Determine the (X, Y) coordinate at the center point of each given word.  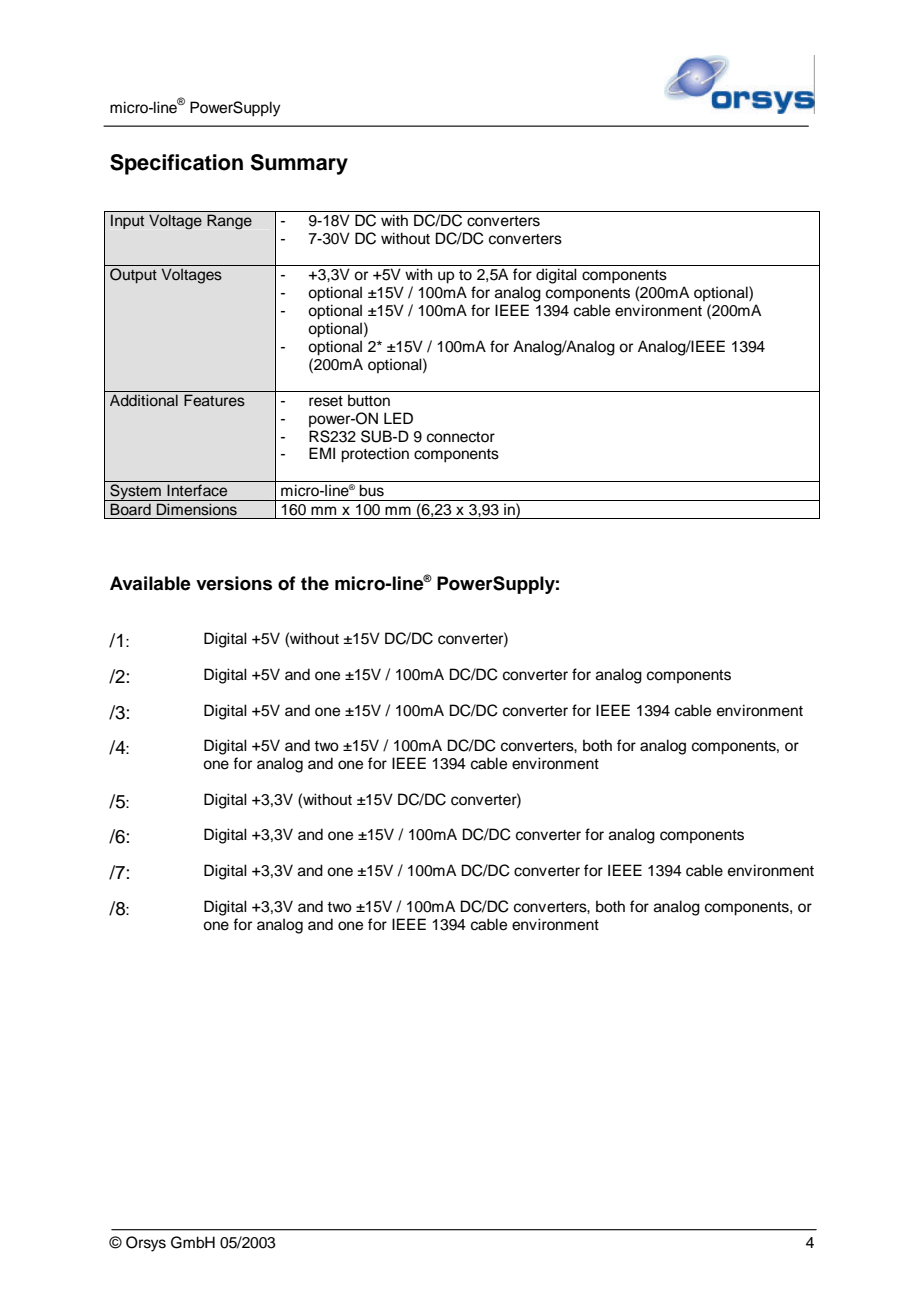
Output (133, 275)
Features (214, 400)
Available (150, 583)
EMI (322, 453)
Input (127, 221)
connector (461, 437)
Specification (176, 164)
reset (326, 401)
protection (375, 455)
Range (229, 221)
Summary (299, 164)
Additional (144, 400)
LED (398, 418)
